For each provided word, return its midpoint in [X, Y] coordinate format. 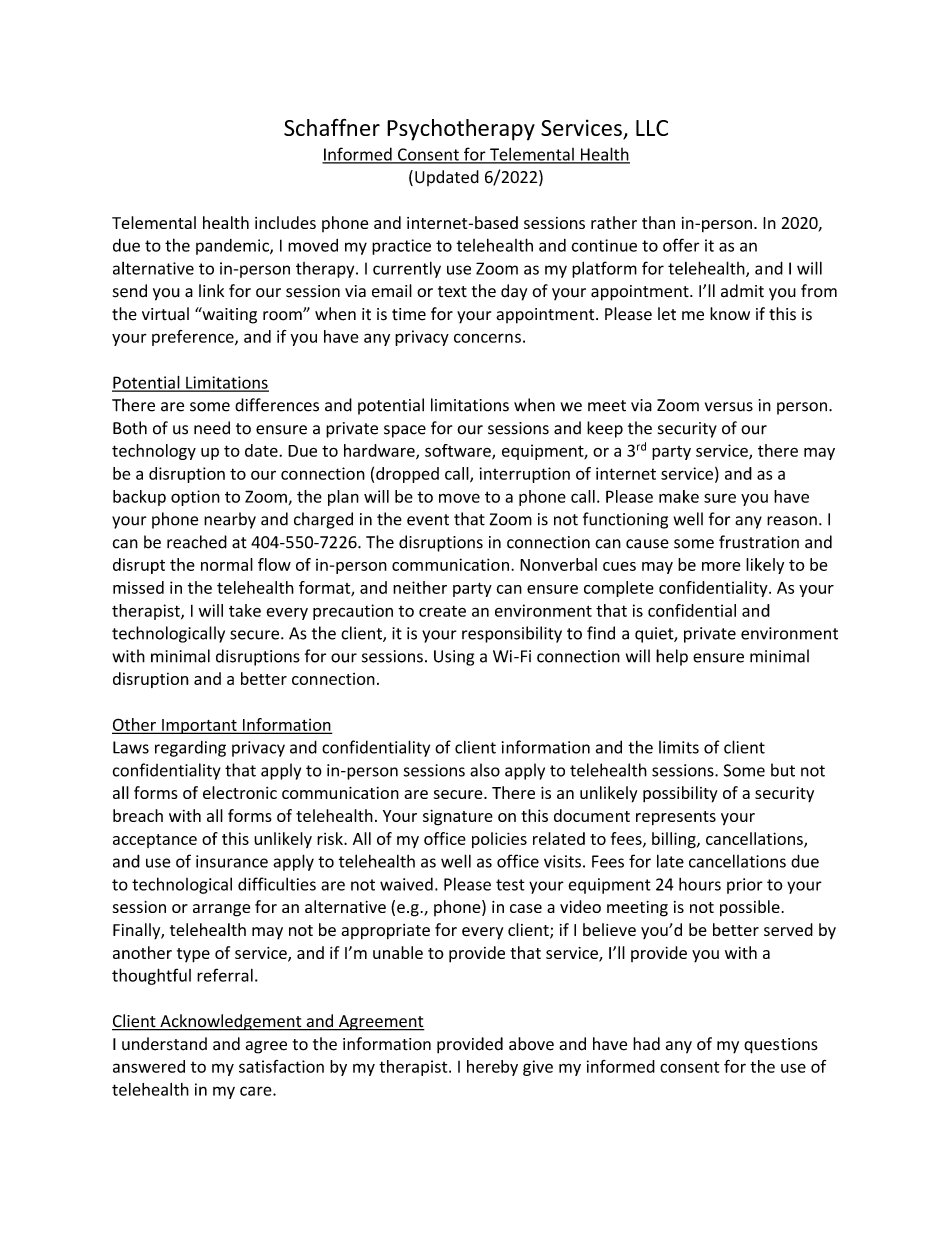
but [783, 770]
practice [401, 247]
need [212, 428]
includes [285, 222]
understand [164, 1044]
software [459, 451]
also [485, 770]
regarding [190, 748]
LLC [652, 128]
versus [729, 407]
